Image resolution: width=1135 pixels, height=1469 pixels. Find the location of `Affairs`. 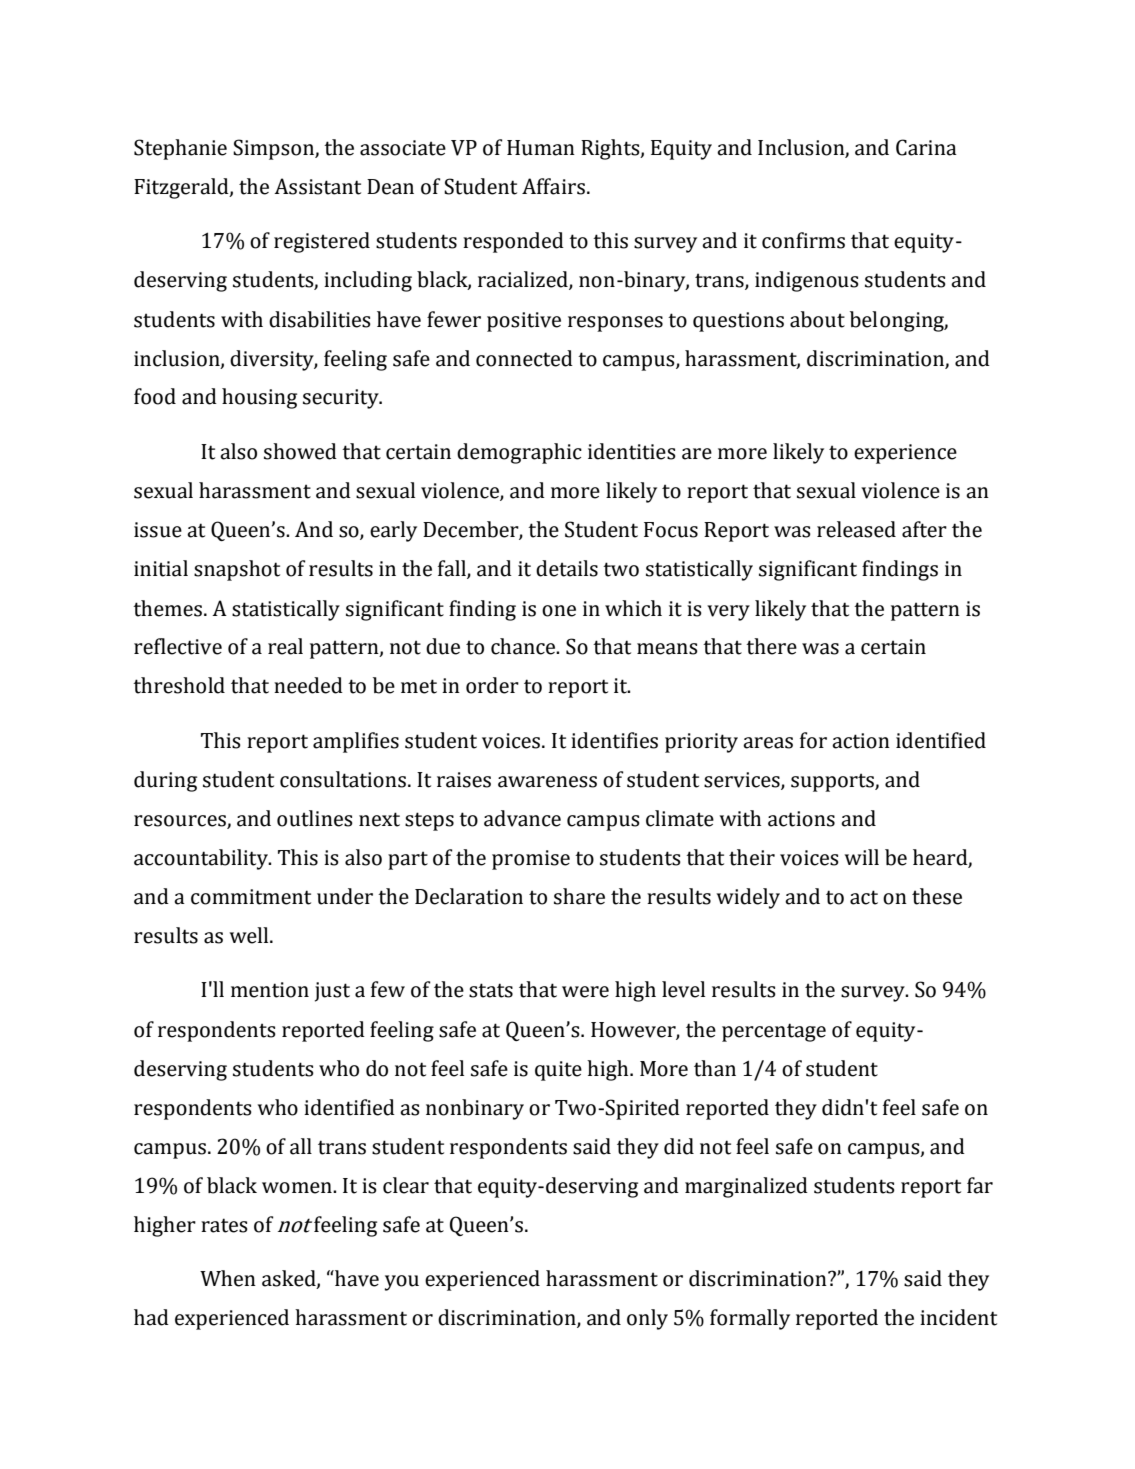

Affairs is located at coordinates (553, 186).
